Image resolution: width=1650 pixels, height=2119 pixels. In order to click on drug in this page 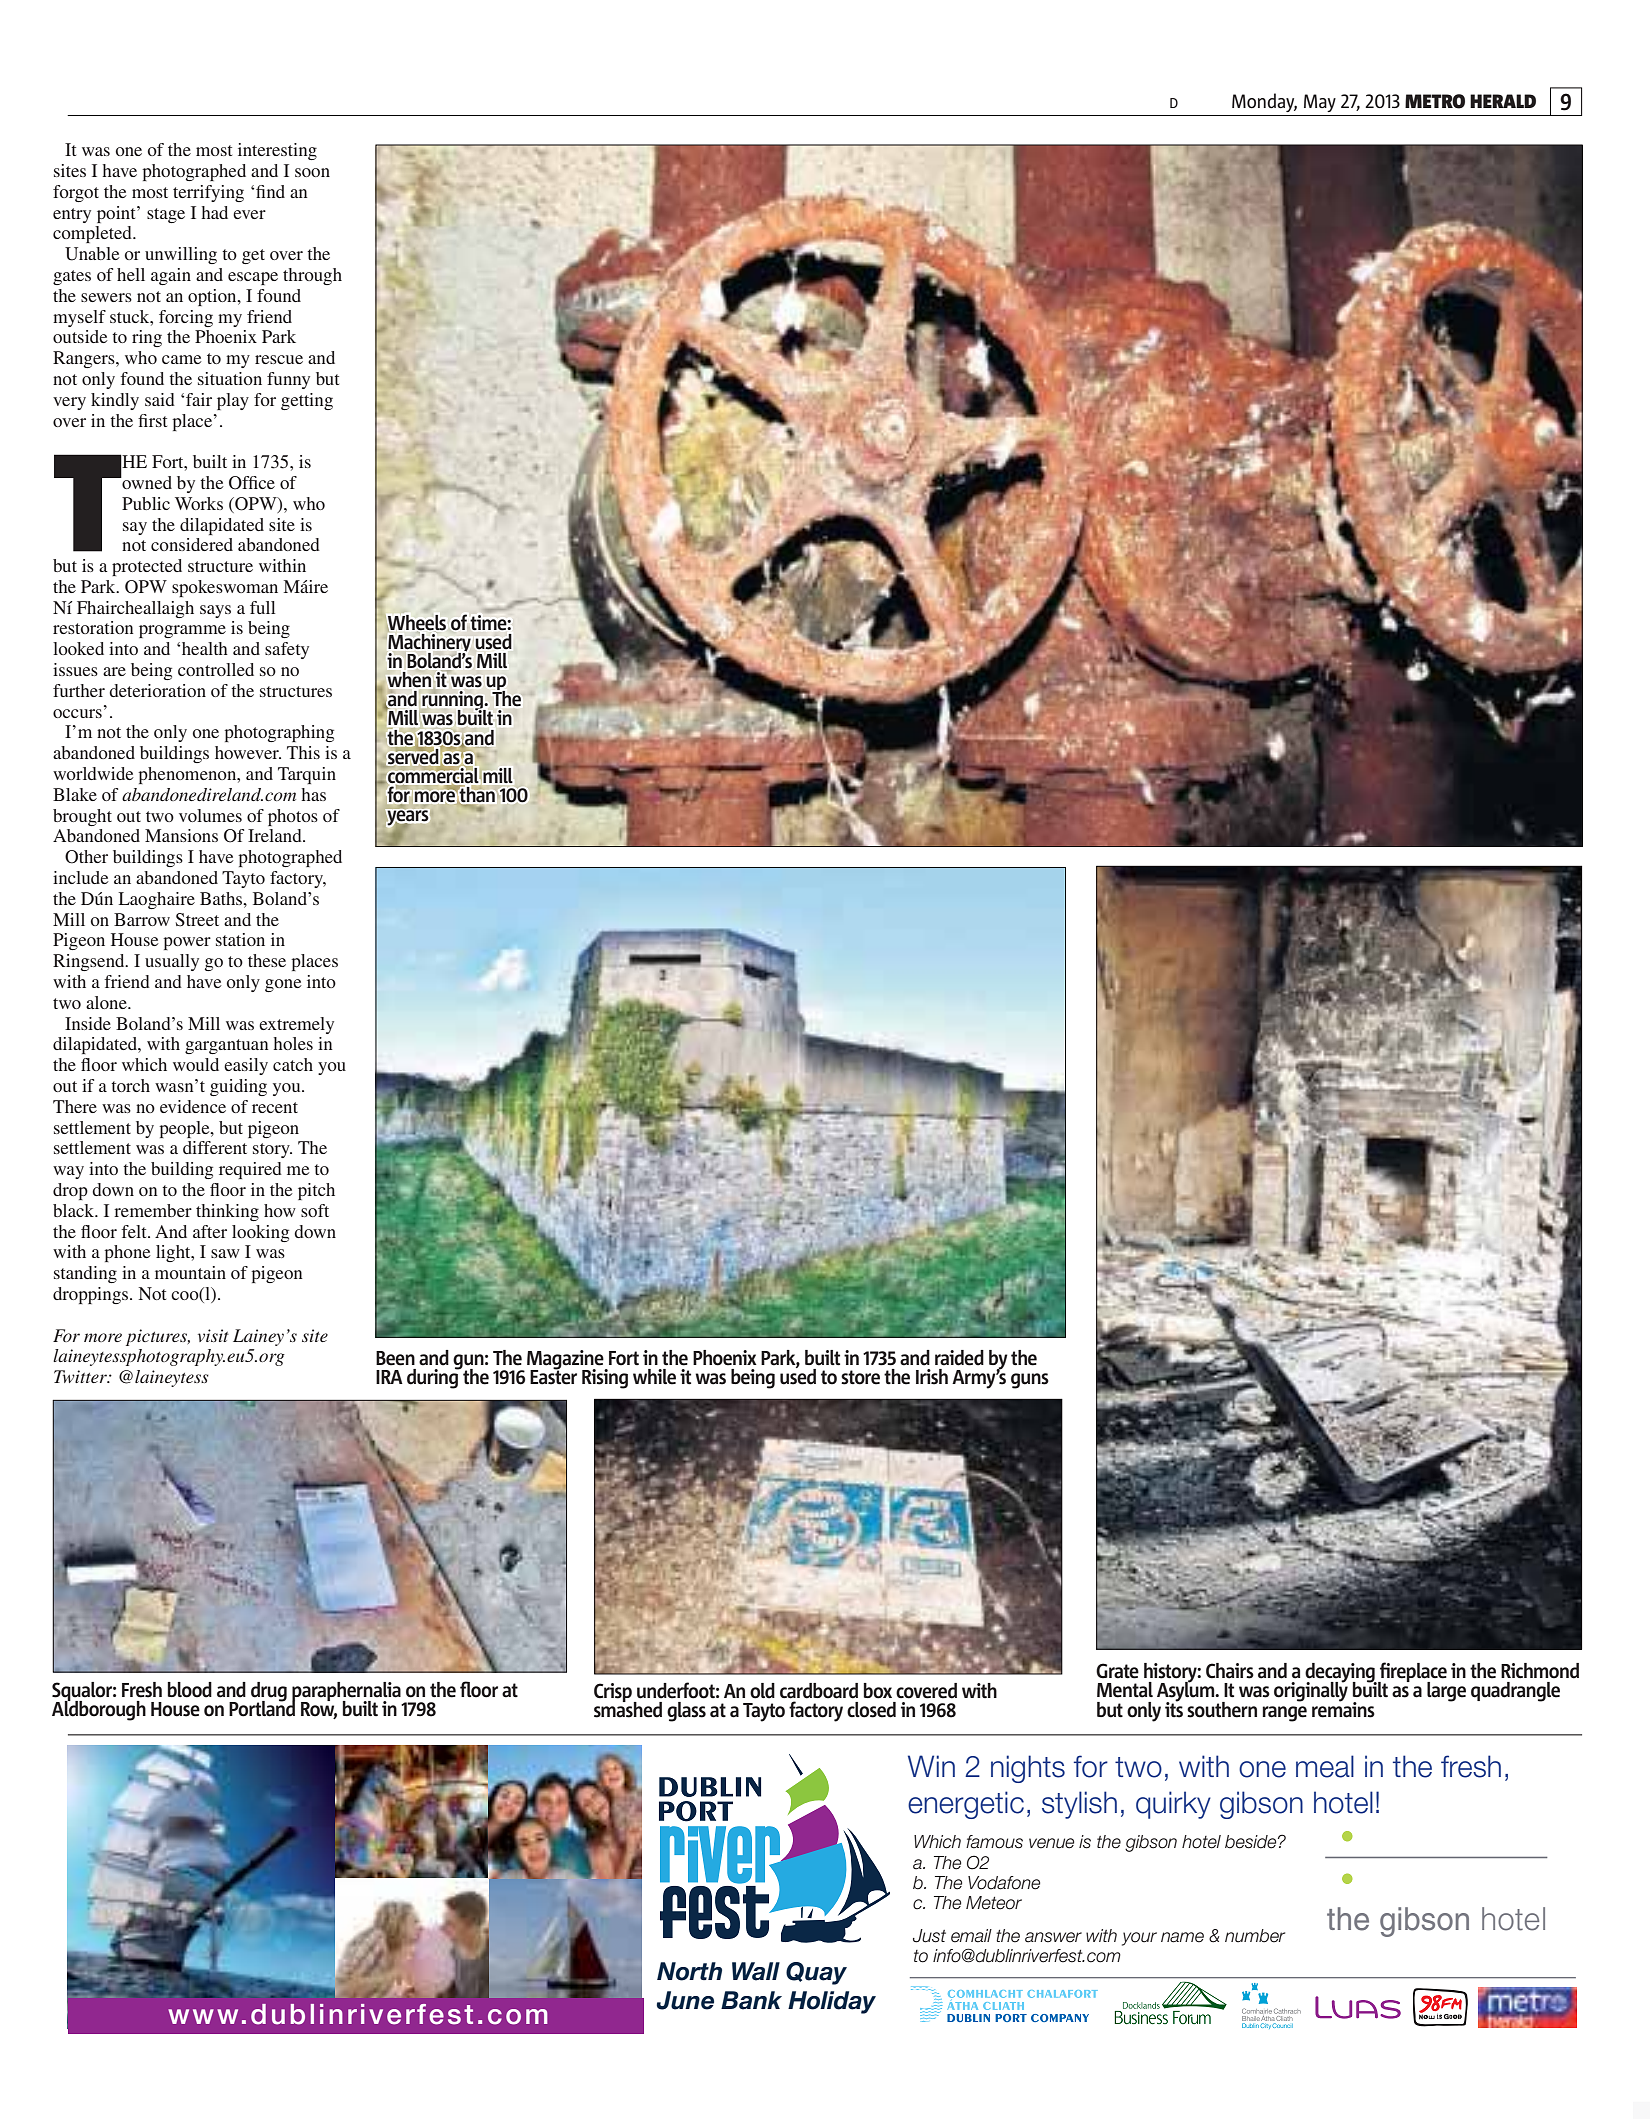, I will do `click(269, 1693)`.
